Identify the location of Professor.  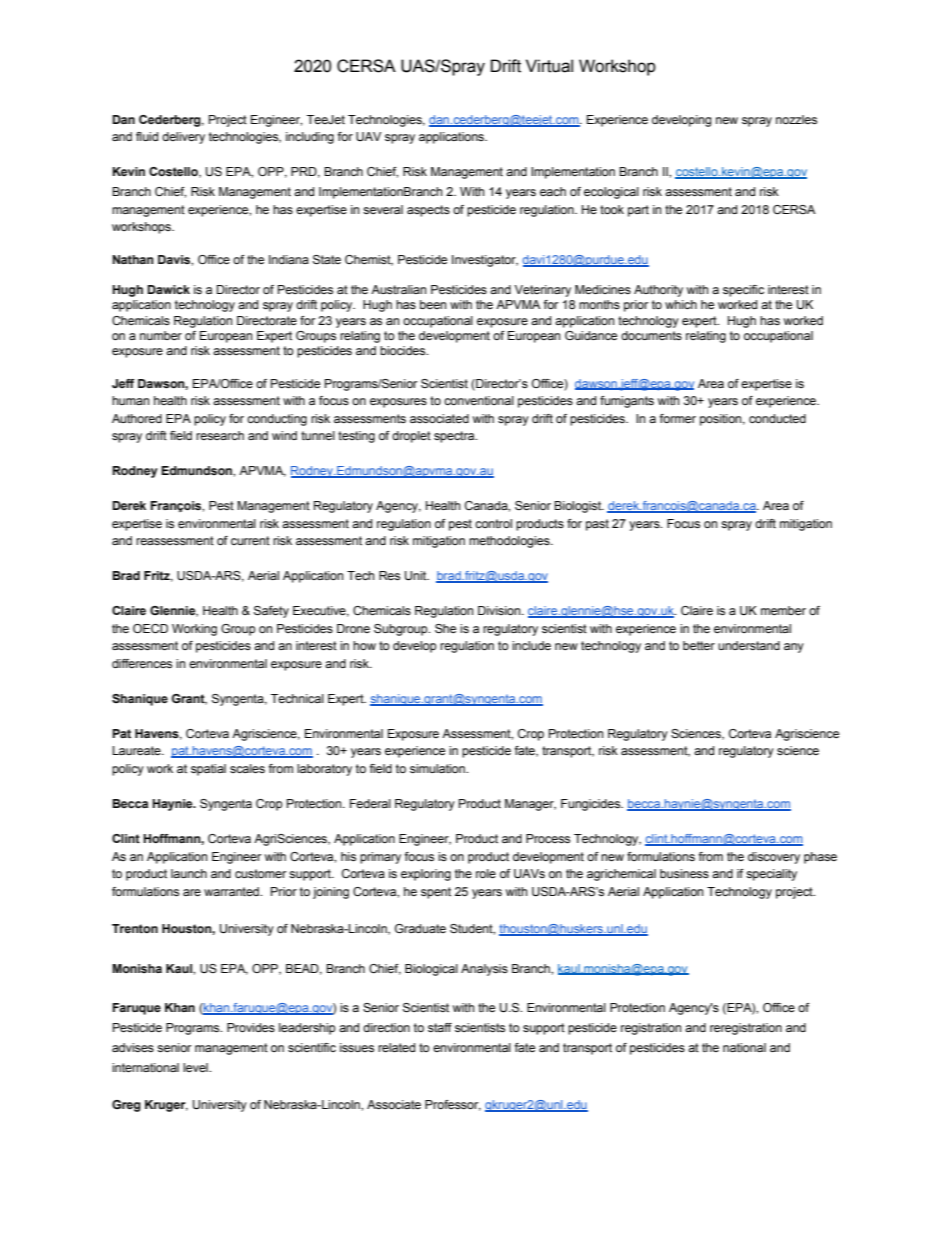
(453, 1105).
